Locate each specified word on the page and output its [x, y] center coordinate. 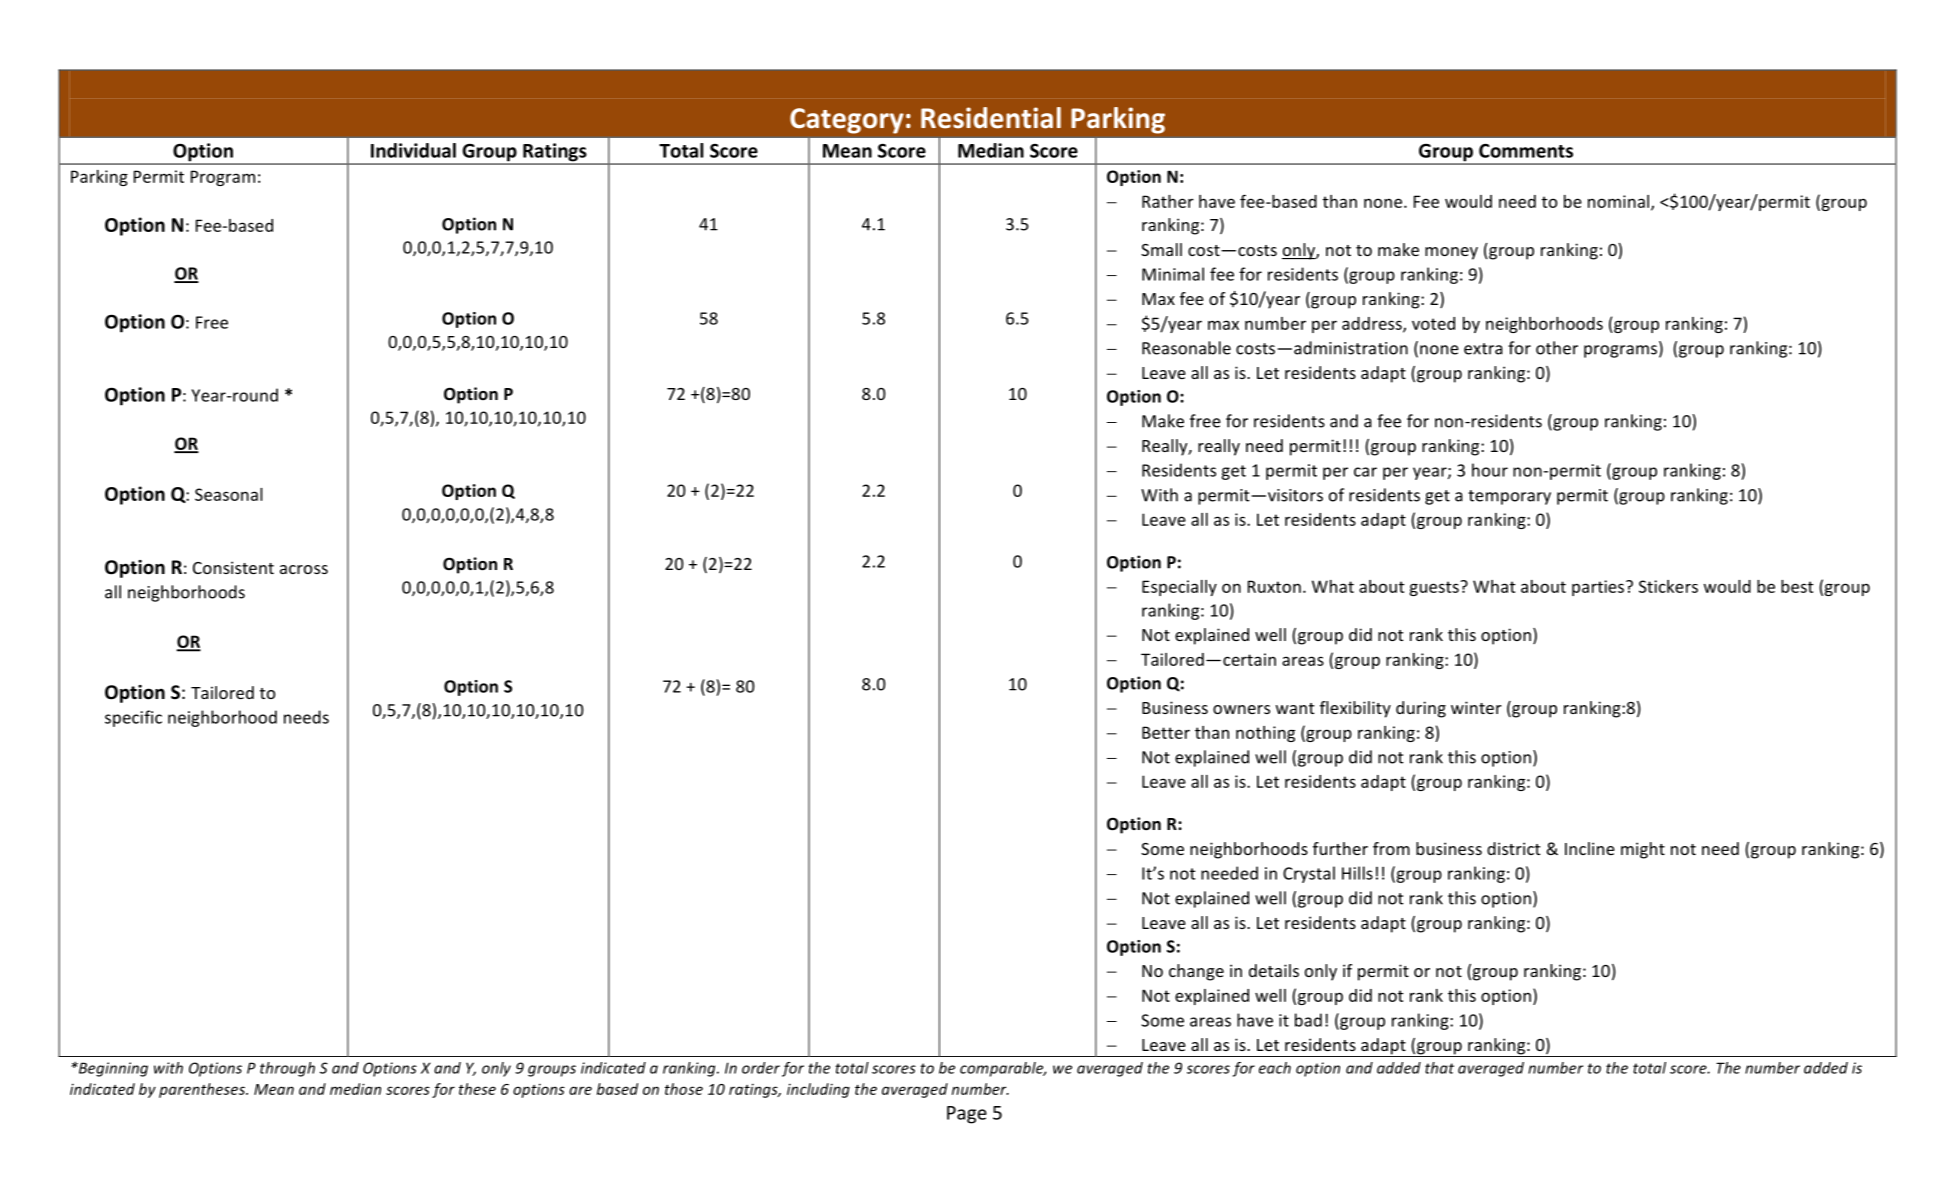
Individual [413, 150]
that [1439, 1068]
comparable [1003, 1069]
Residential [991, 118]
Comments [1526, 151]
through [287, 1069]
